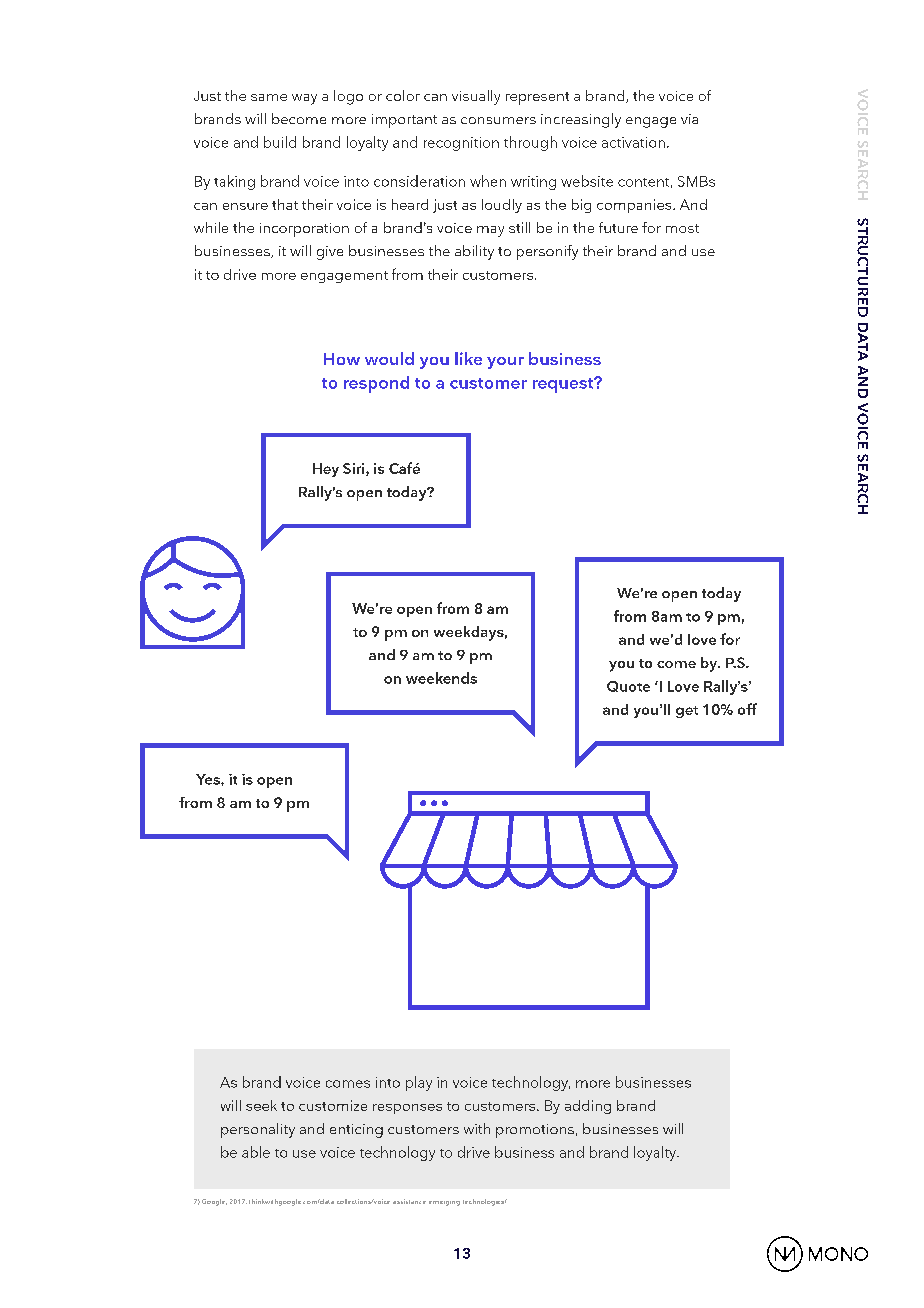 The image size is (924, 1308). I want to click on consumers, so click(498, 120).
